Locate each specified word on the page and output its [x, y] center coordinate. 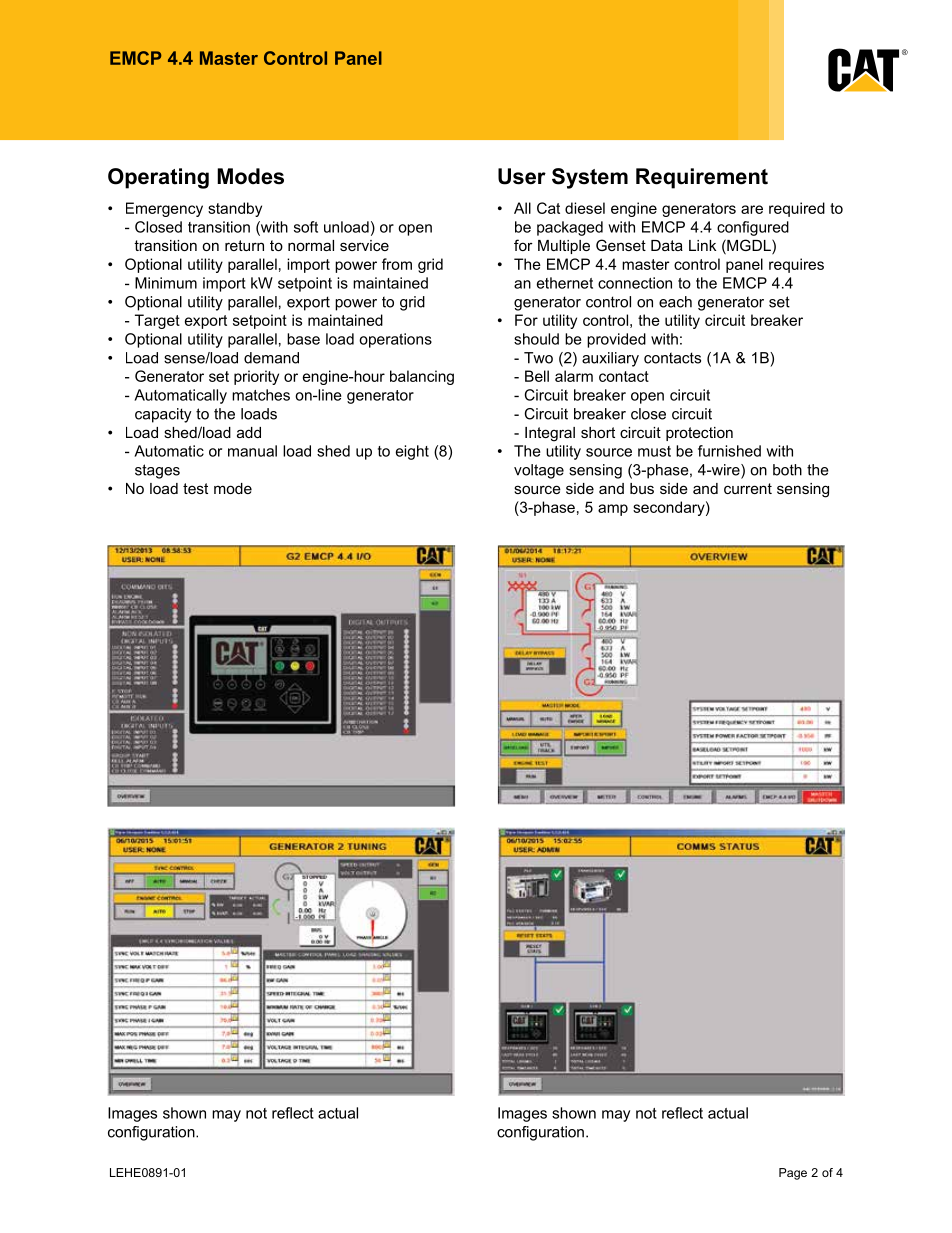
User [522, 176]
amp [613, 510]
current [748, 488]
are [752, 209]
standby [235, 209]
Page [793, 1174]
